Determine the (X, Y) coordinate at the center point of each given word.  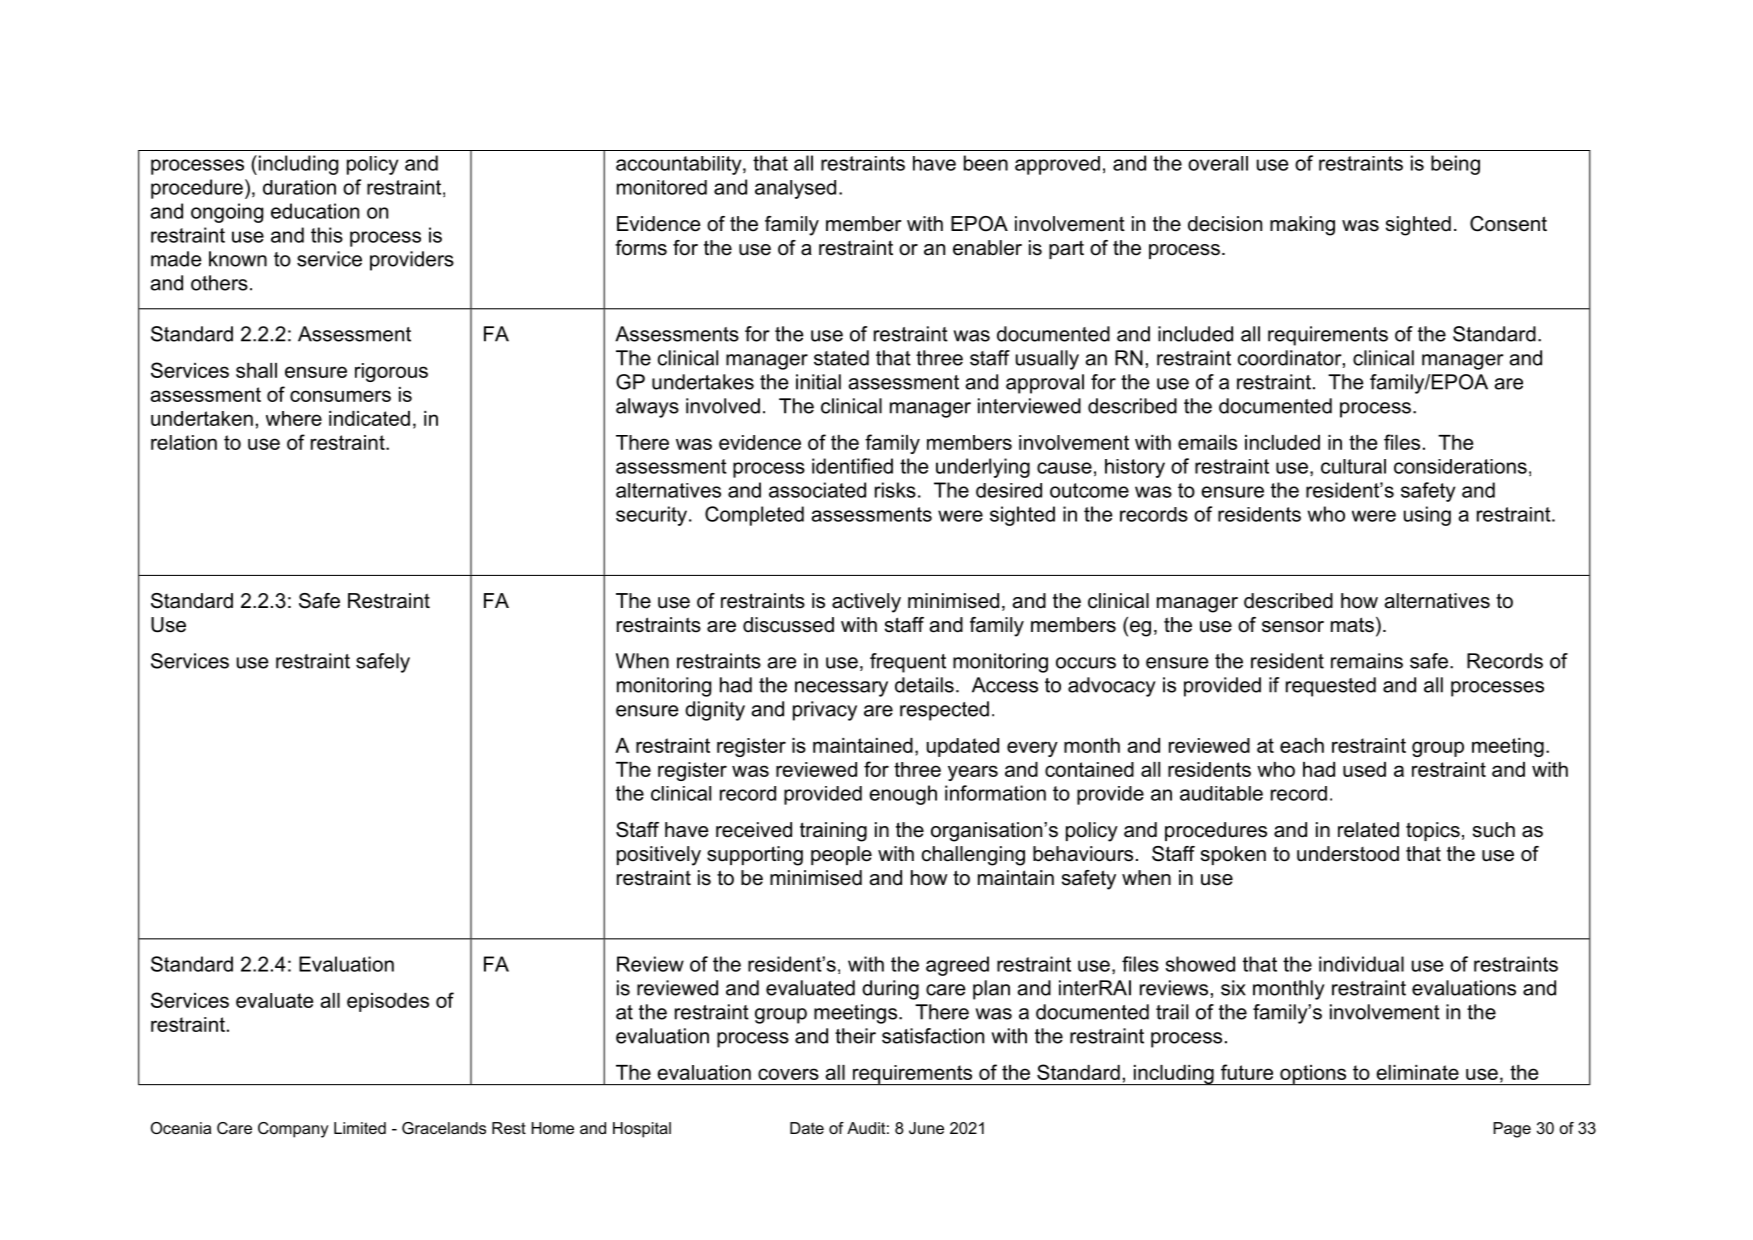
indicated (369, 418)
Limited (360, 1128)
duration (299, 187)
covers (788, 1074)
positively (659, 856)
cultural (1353, 466)
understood (1348, 854)
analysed (795, 189)
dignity (715, 711)
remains (1367, 661)
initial (818, 382)
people (841, 855)
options (1313, 1075)
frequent (908, 663)
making (1302, 226)
